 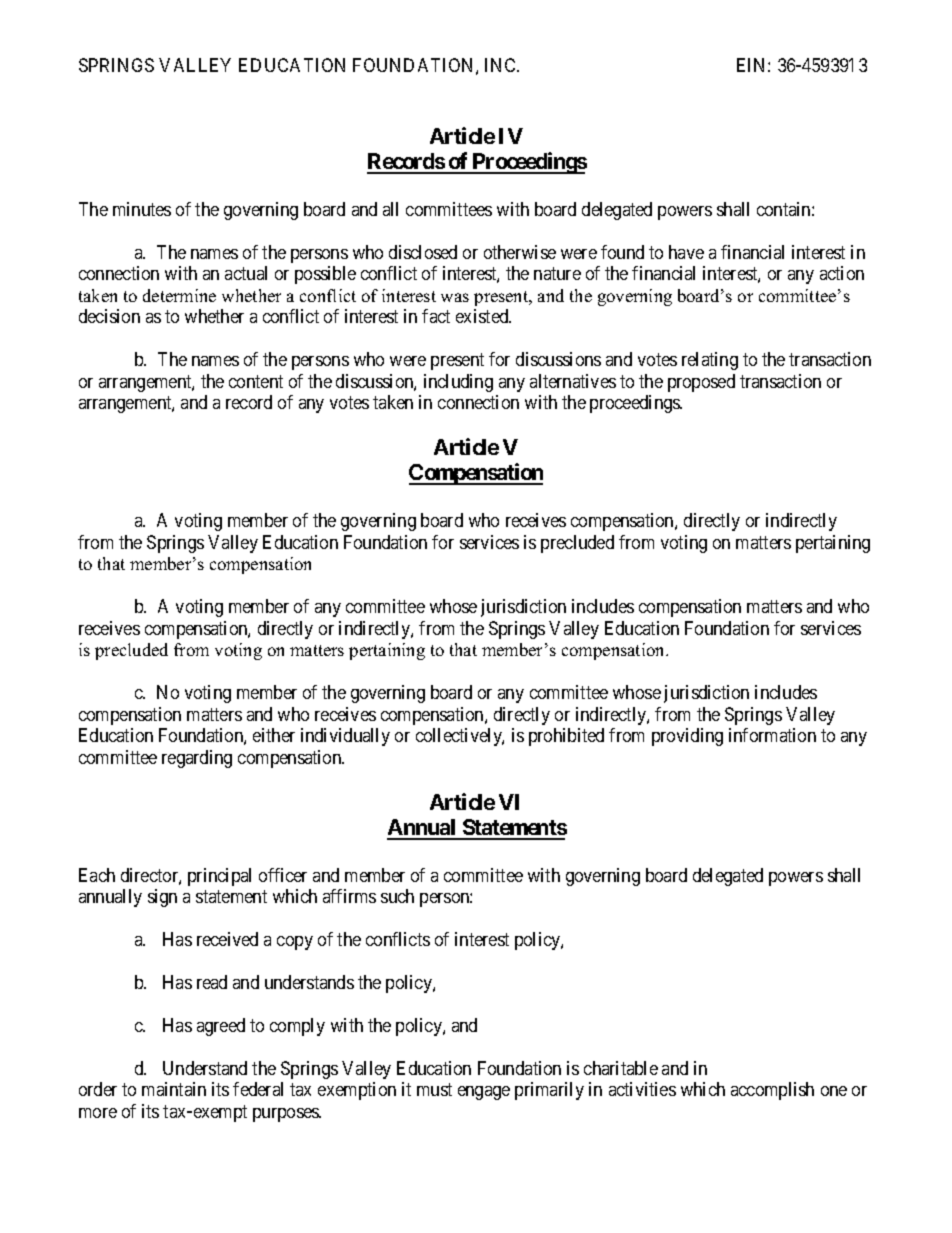 I want to click on content, so click(x=256, y=381).
